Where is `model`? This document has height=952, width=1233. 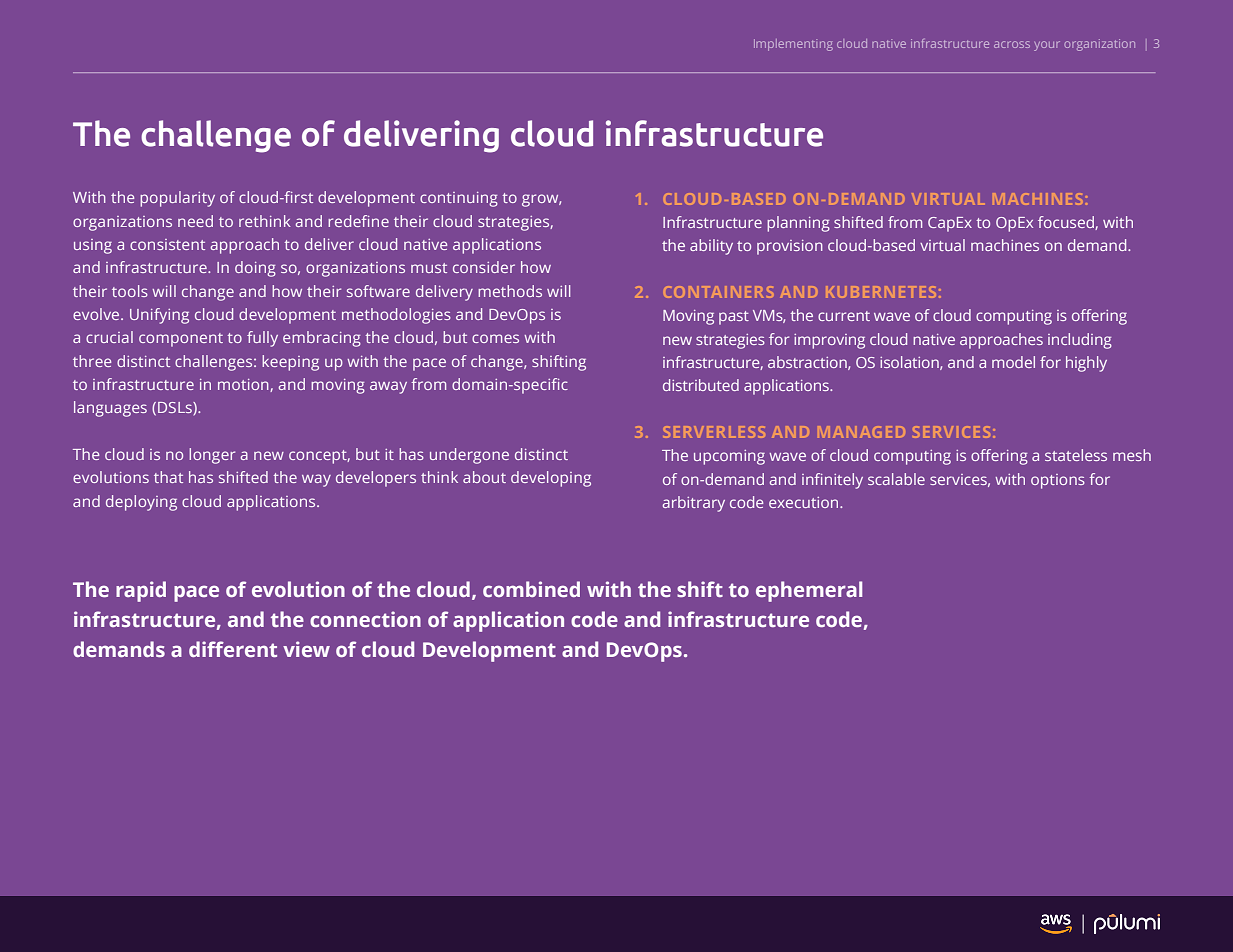
model is located at coordinates (1013, 362).
